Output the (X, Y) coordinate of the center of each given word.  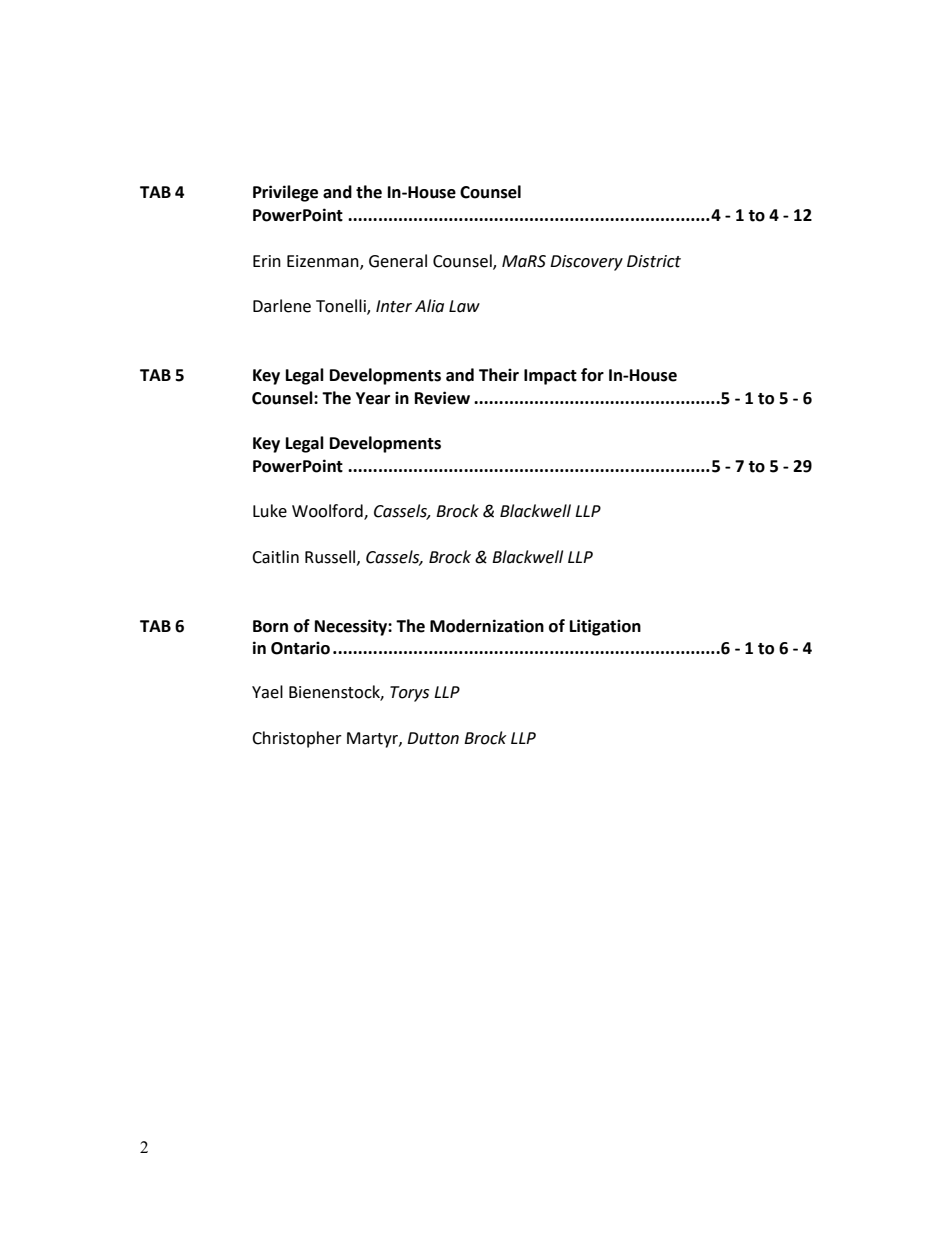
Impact (550, 377)
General (398, 261)
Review (442, 398)
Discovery (586, 263)
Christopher (297, 739)
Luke (270, 511)
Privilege (285, 193)
